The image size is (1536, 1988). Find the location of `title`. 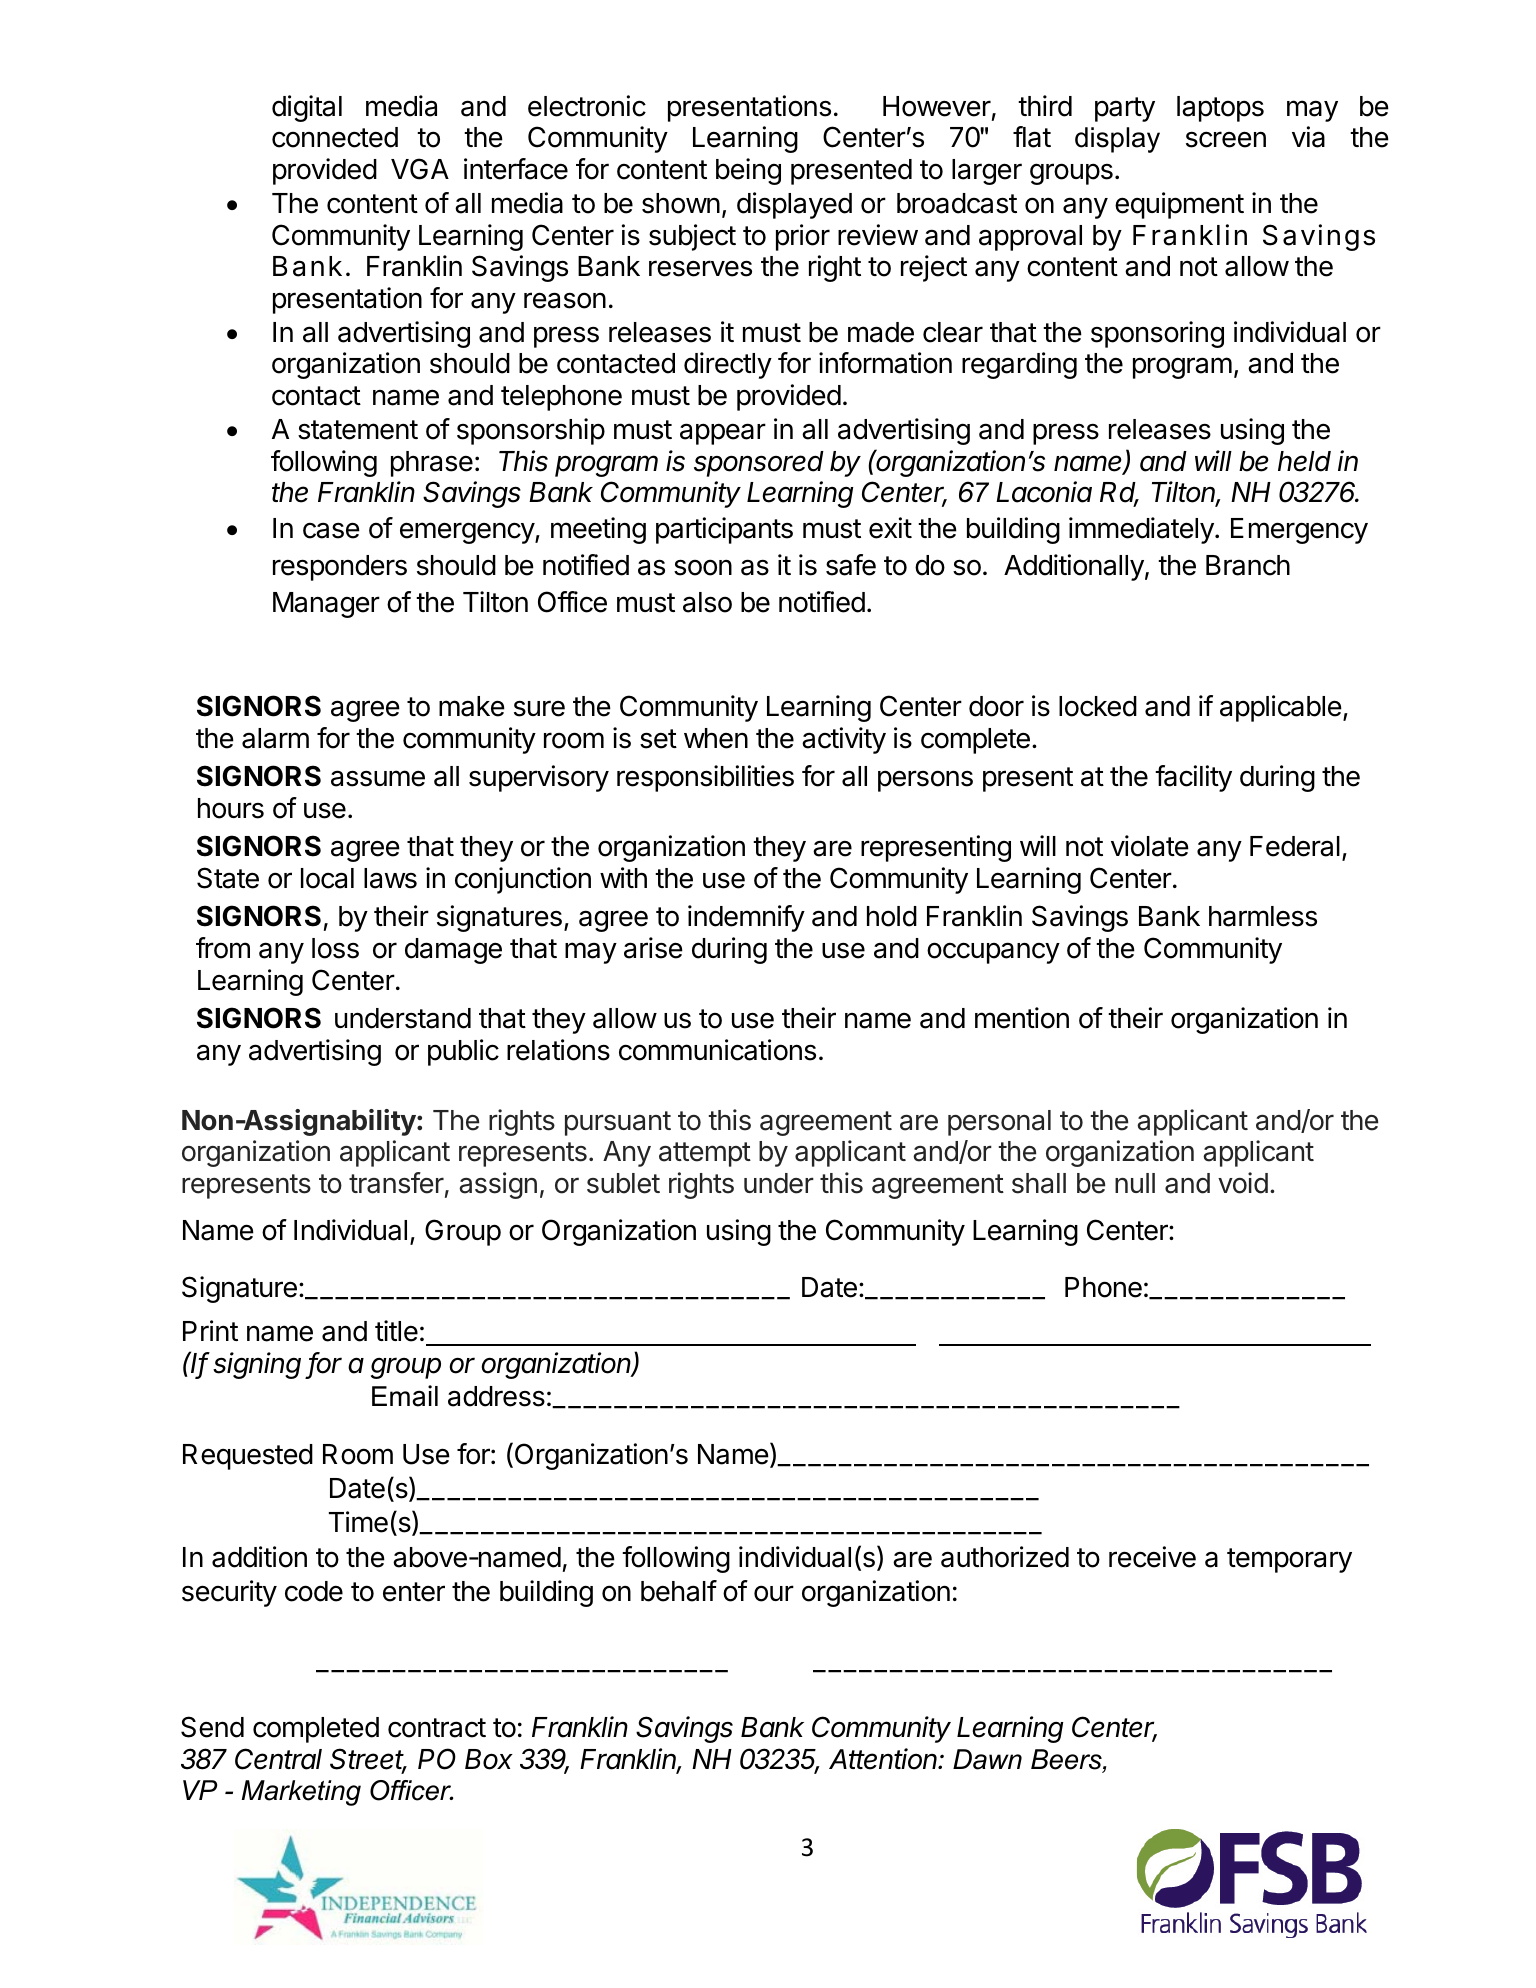

title is located at coordinates (396, 1331).
